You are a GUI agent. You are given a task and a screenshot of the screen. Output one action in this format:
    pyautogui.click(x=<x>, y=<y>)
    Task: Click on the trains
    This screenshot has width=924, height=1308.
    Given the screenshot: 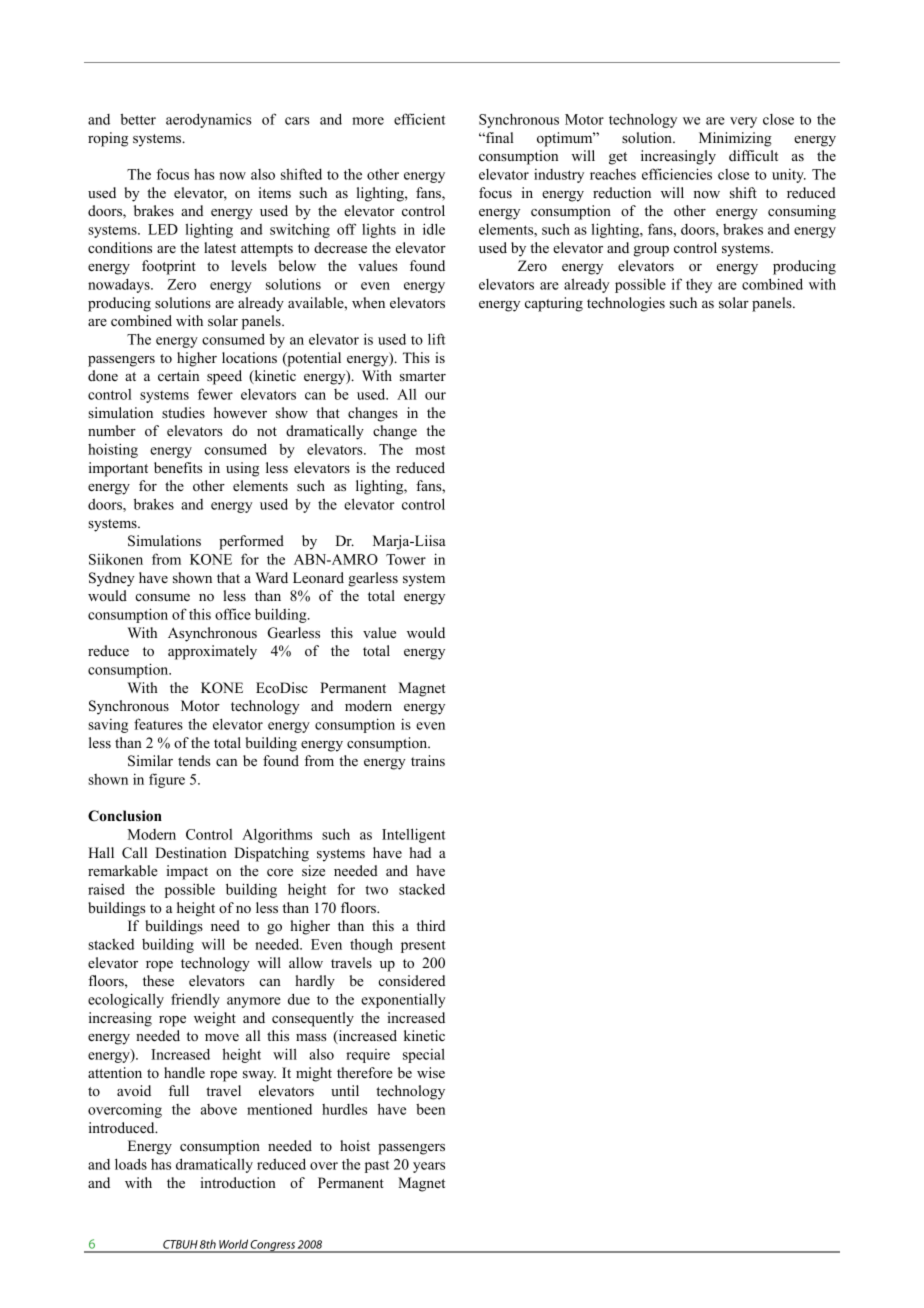 What is the action you would take?
    pyautogui.click(x=428, y=760)
